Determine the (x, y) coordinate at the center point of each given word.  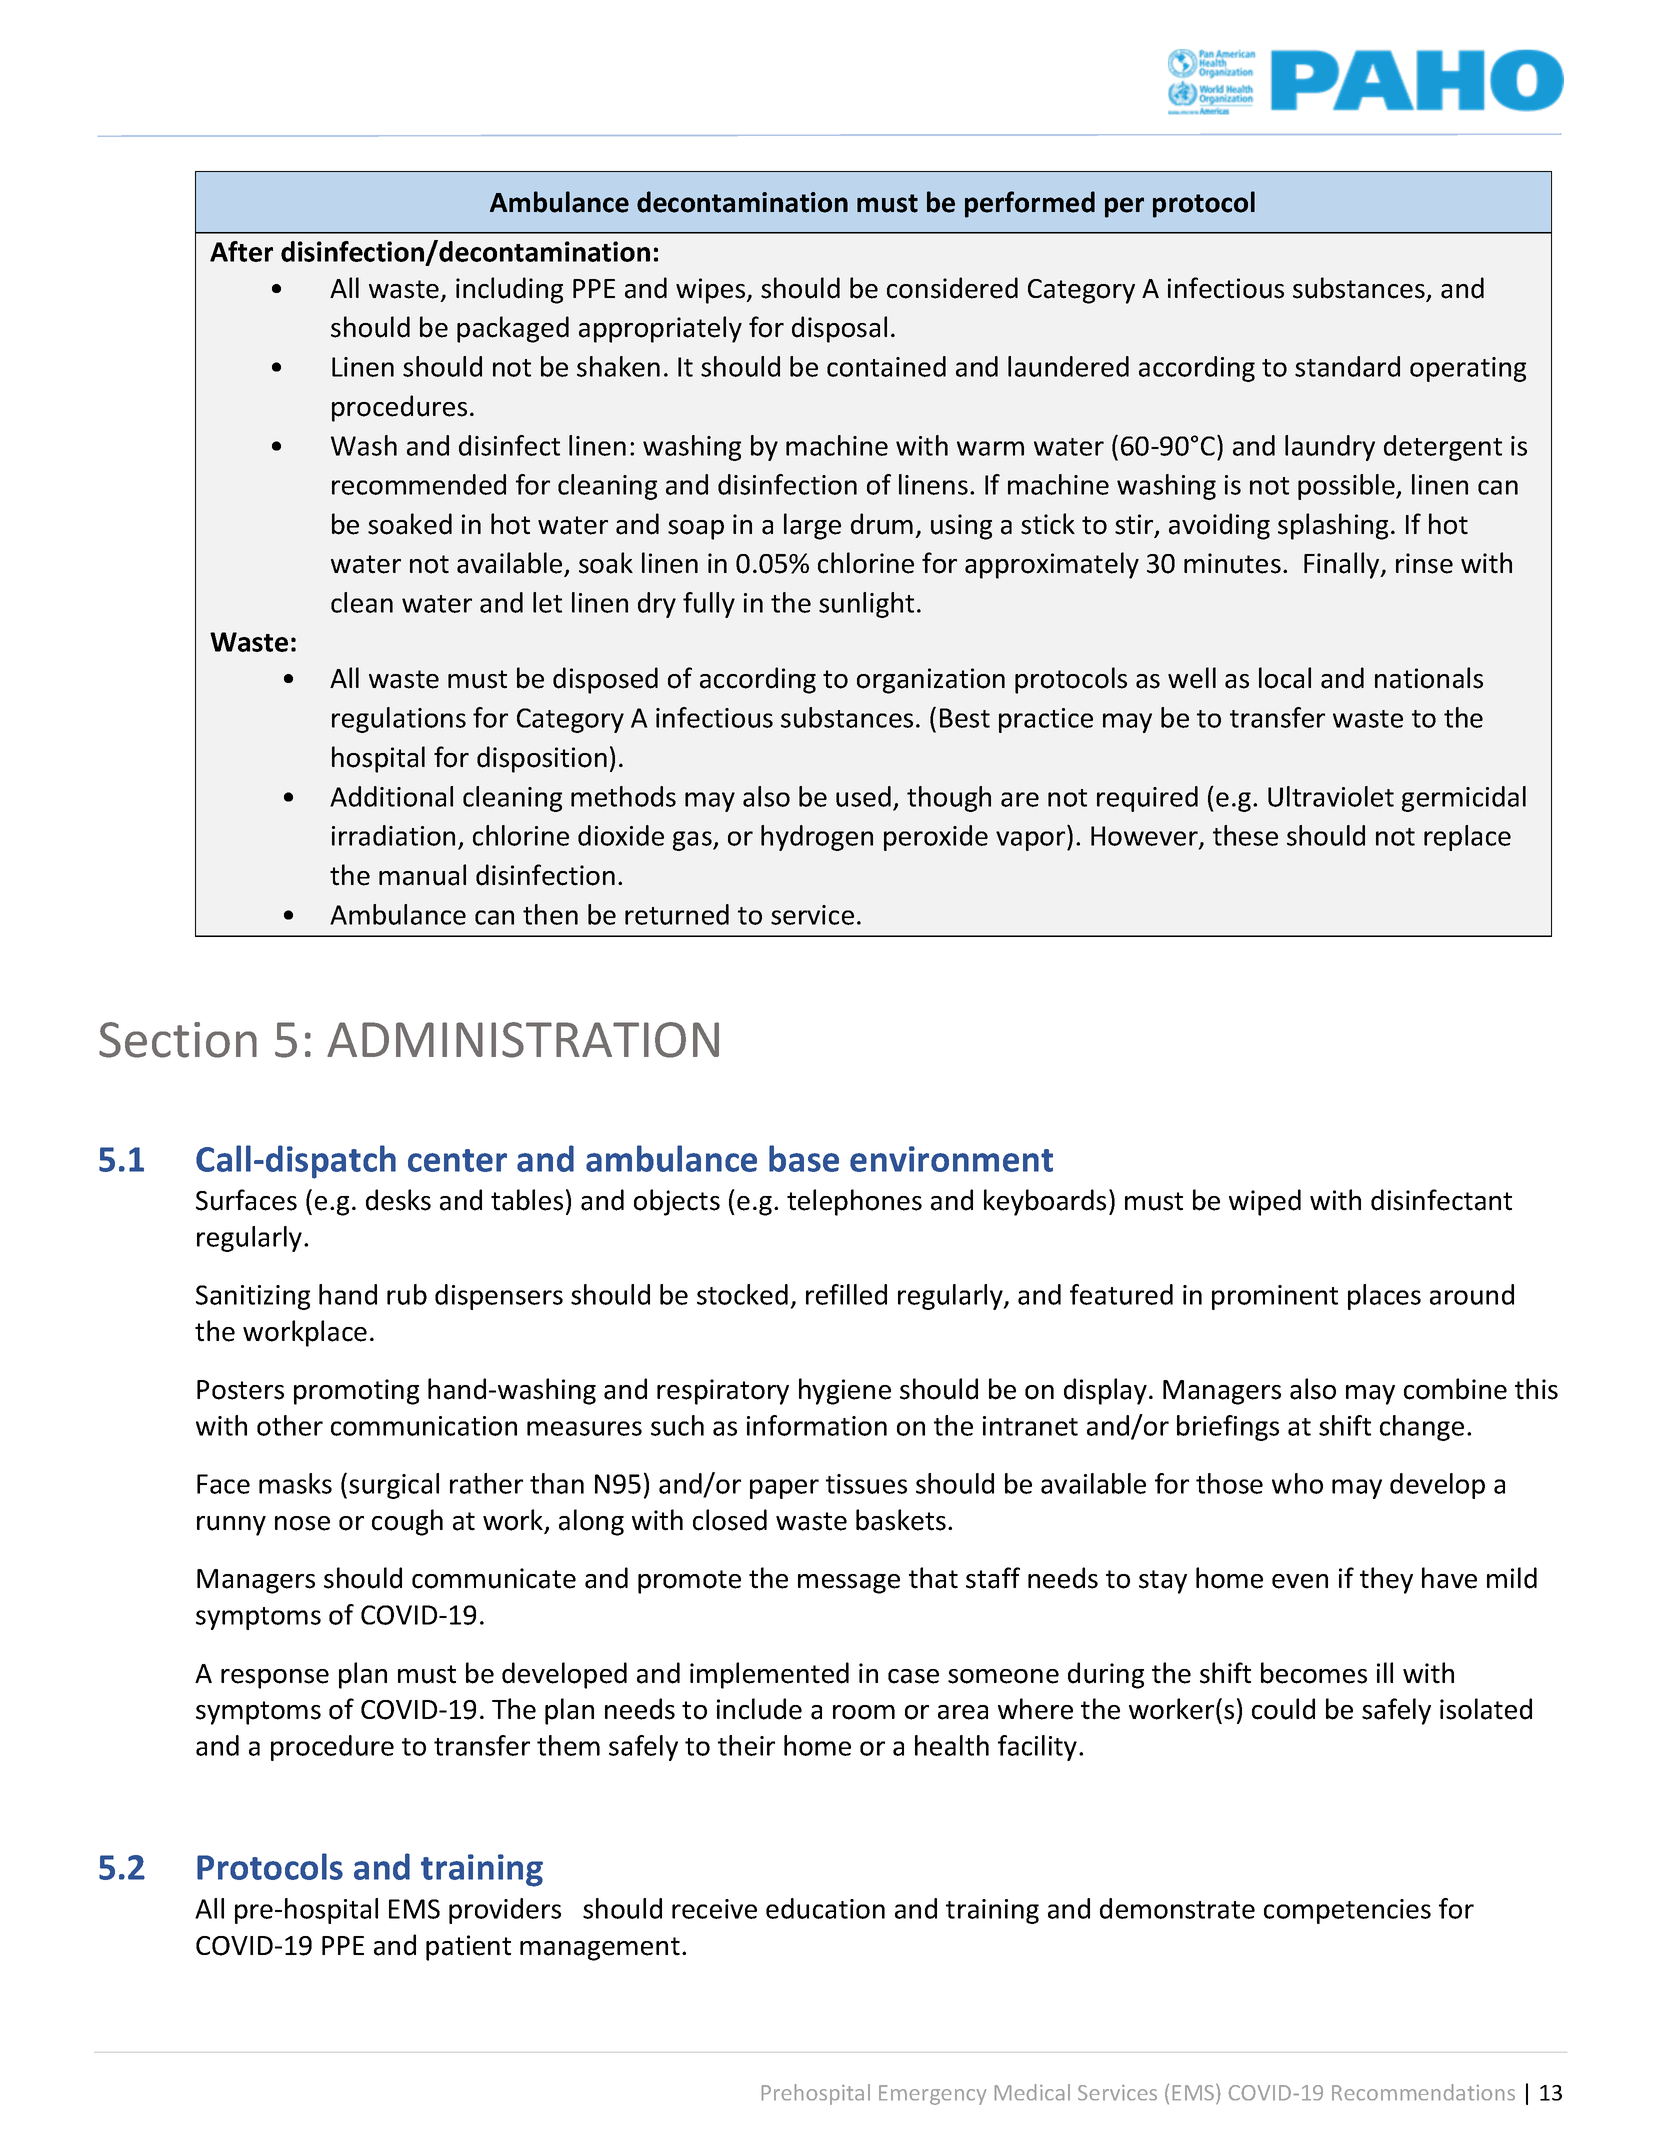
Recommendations (1423, 2092)
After (241, 251)
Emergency (932, 2095)
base (804, 1158)
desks (398, 1200)
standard (1347, 366)
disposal (839, 329)
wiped (1265, 1202)
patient (468, 1948)
